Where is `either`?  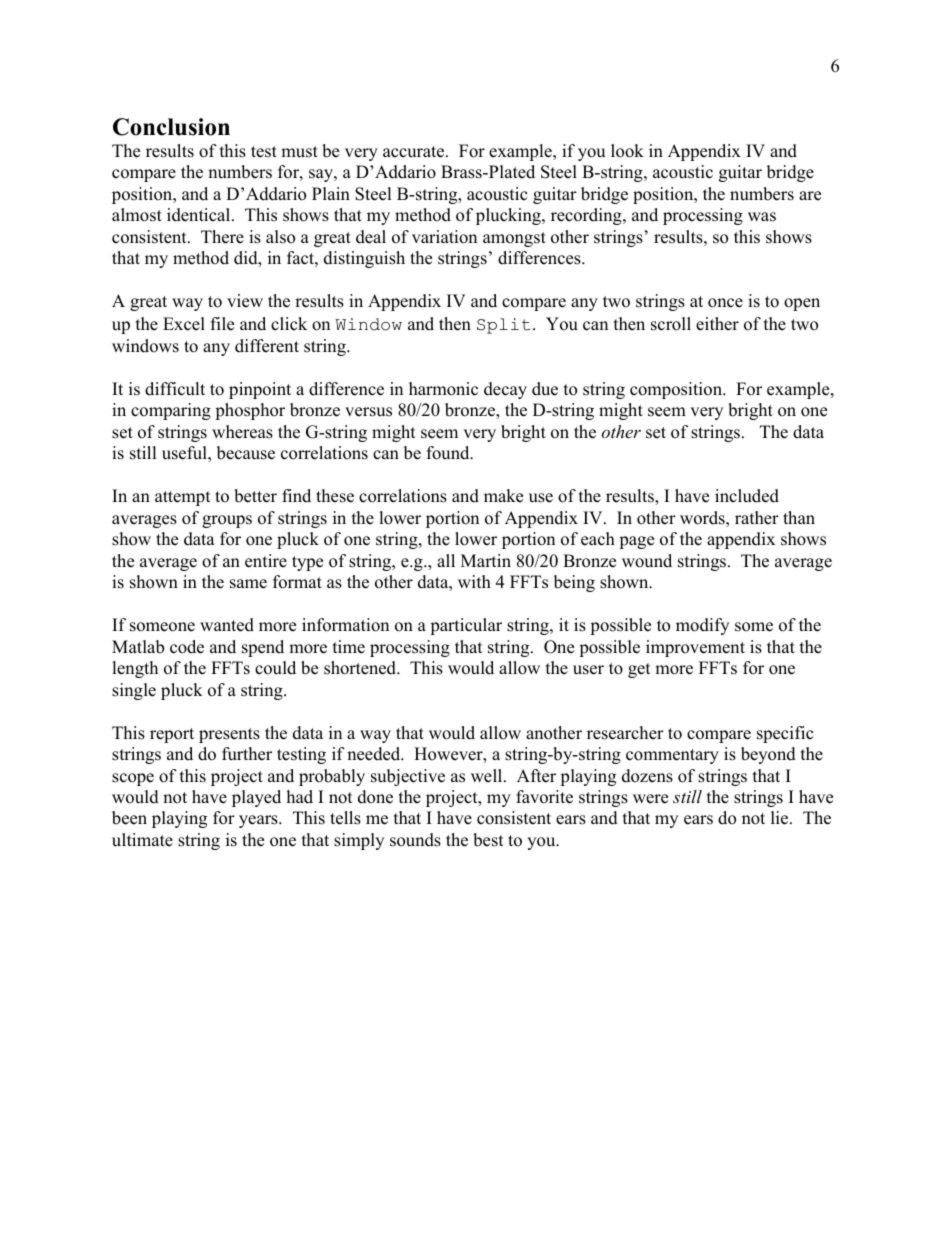 either is located at coordinates (717, 324).
